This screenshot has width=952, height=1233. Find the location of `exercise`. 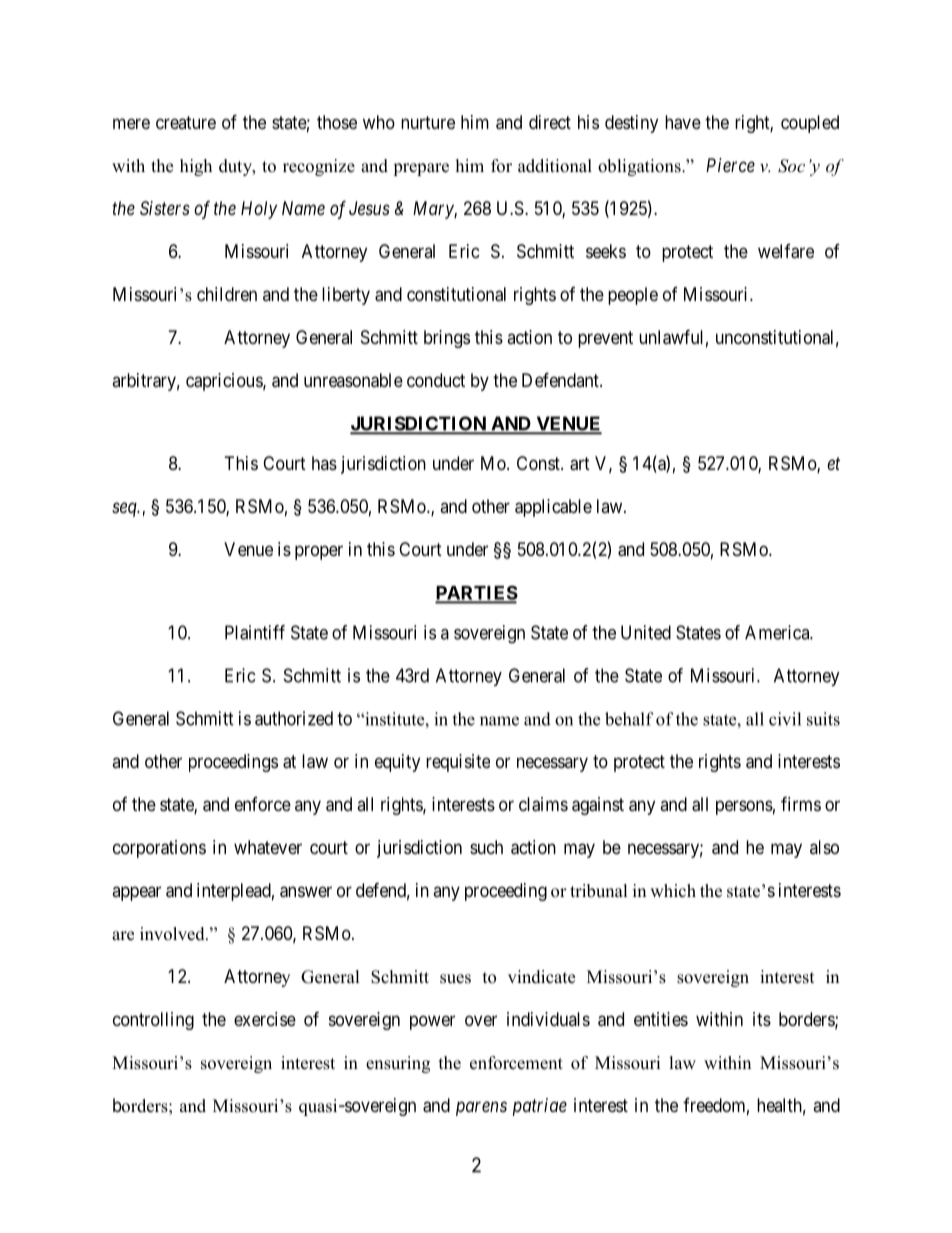

exercise is located at coordinates (265, 1019).
